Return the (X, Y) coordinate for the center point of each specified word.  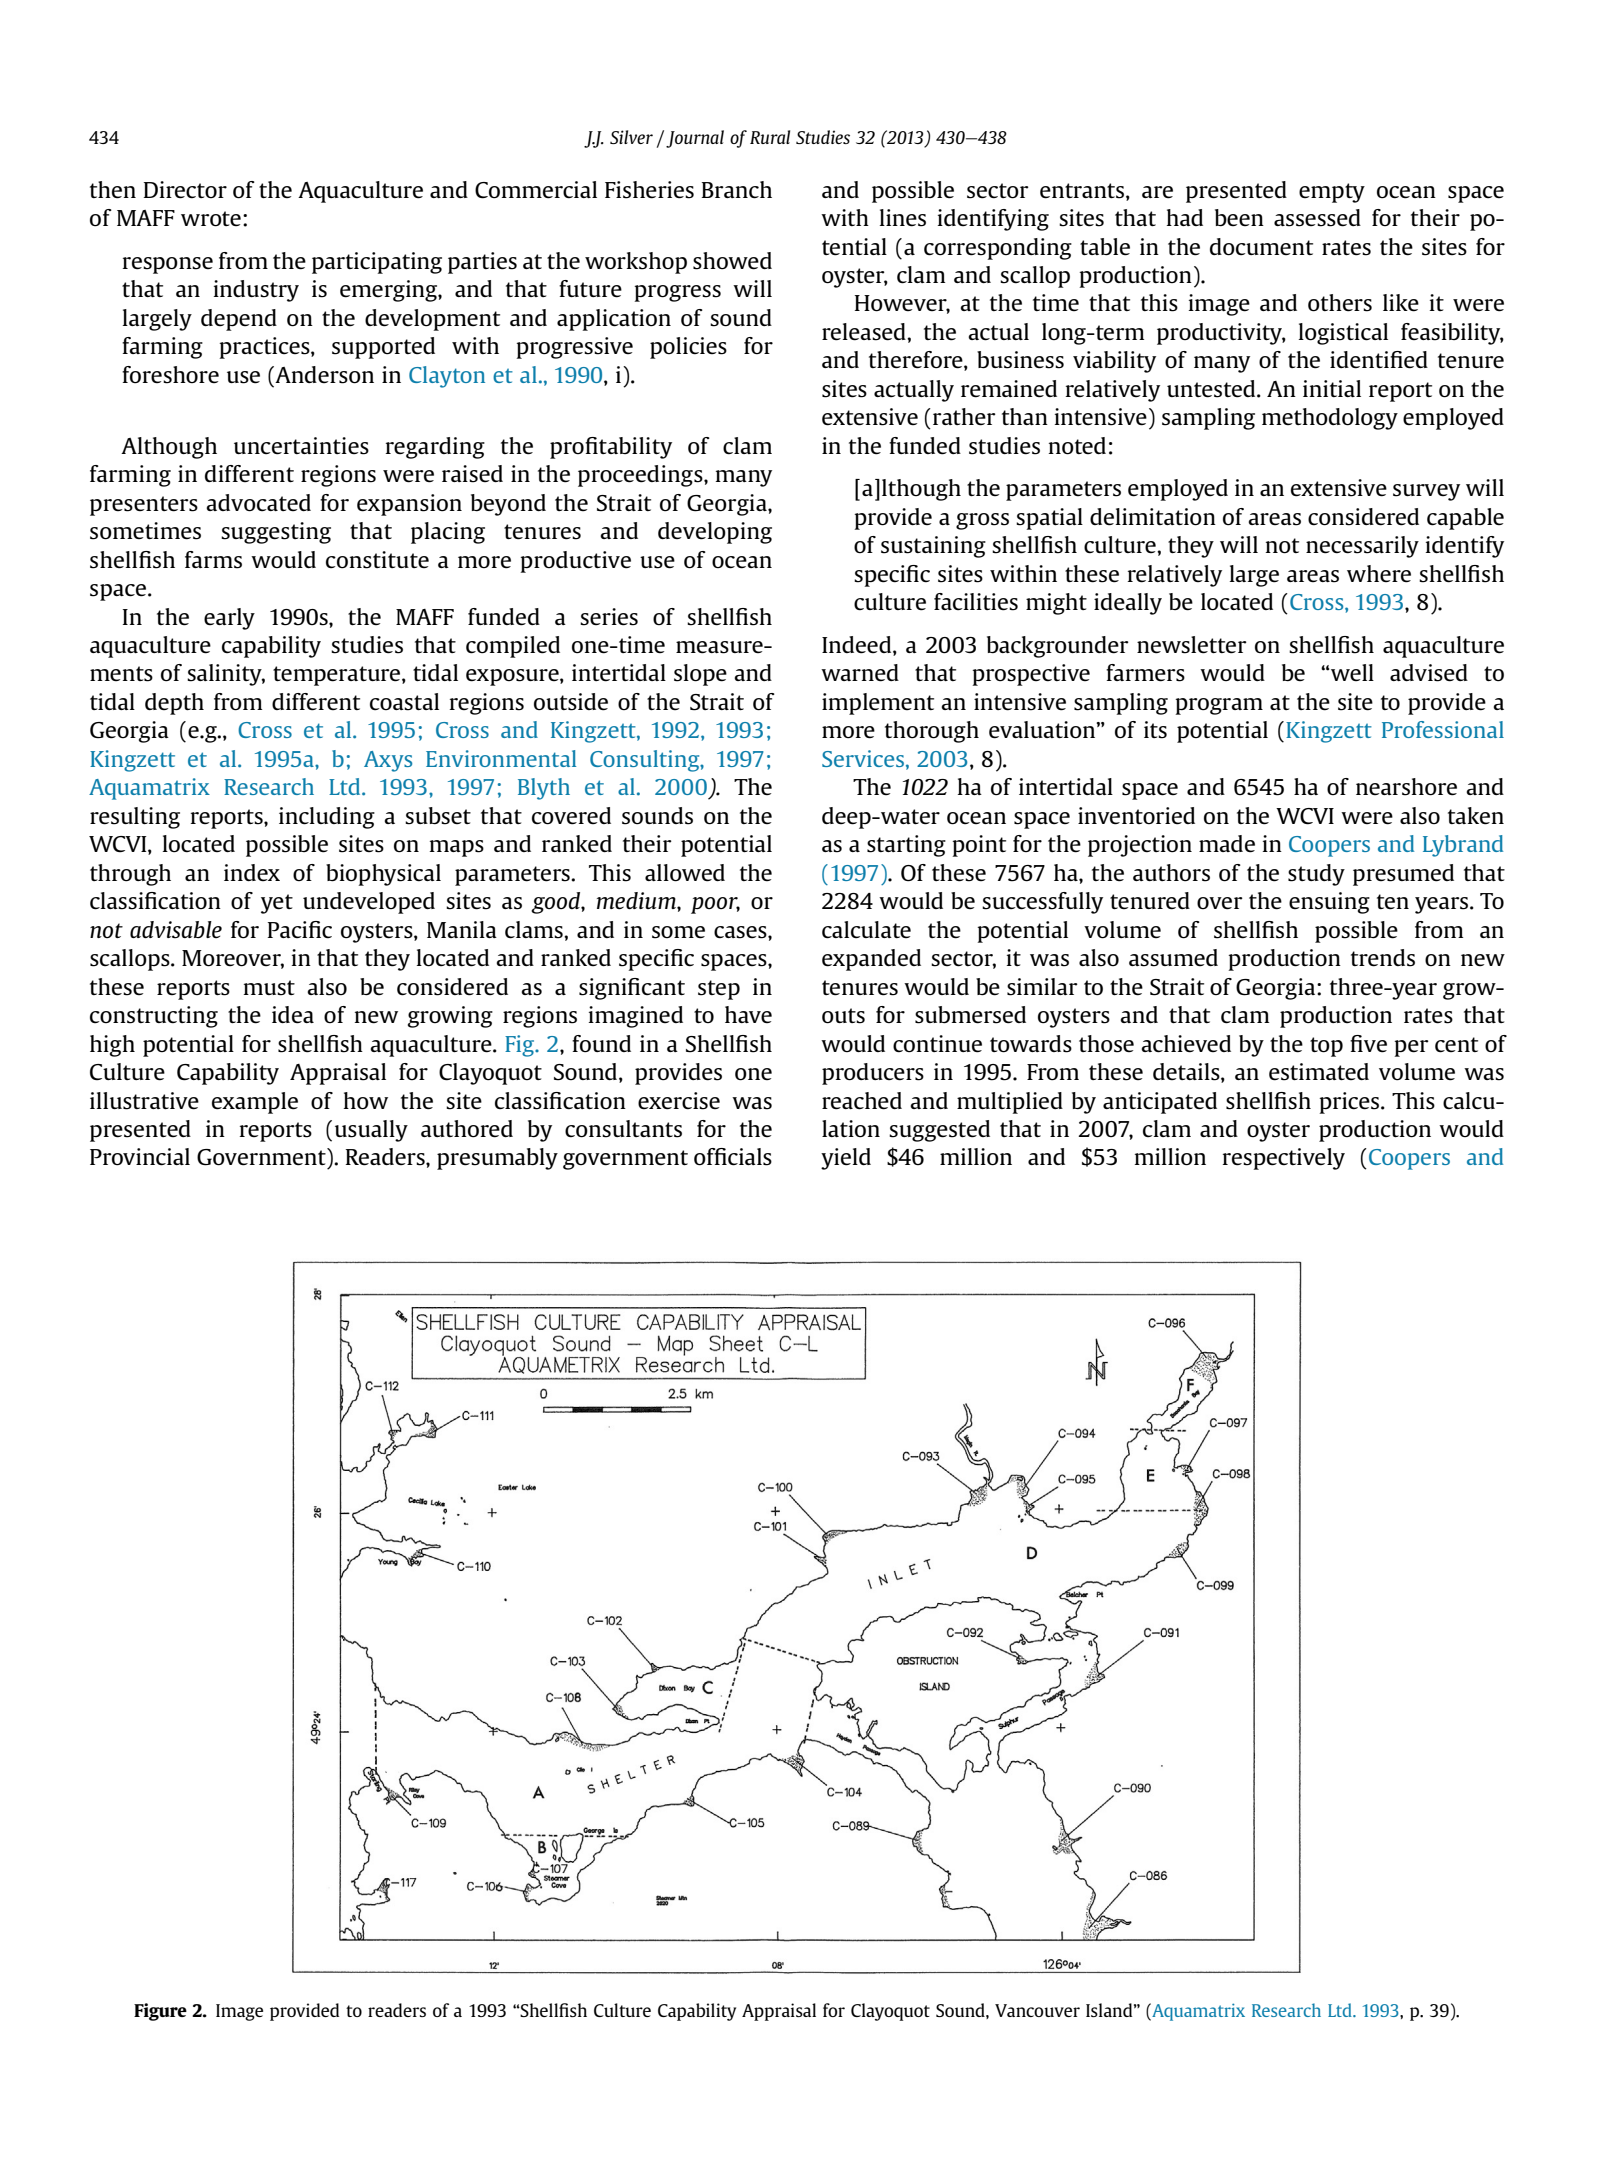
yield (846, 1159)
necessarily (1362, 547)
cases (741, 932)
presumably (497, 1159)
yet (277, 904)
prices (1351, 1103)
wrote (211, 219)
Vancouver (1037, 2010)
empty (1332, 193)
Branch (737, 190)
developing (715, 533)
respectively (1284, 1159)
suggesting (276, 533)
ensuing (1329, 903)
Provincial (140, 1157)
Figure (160, 2012)
